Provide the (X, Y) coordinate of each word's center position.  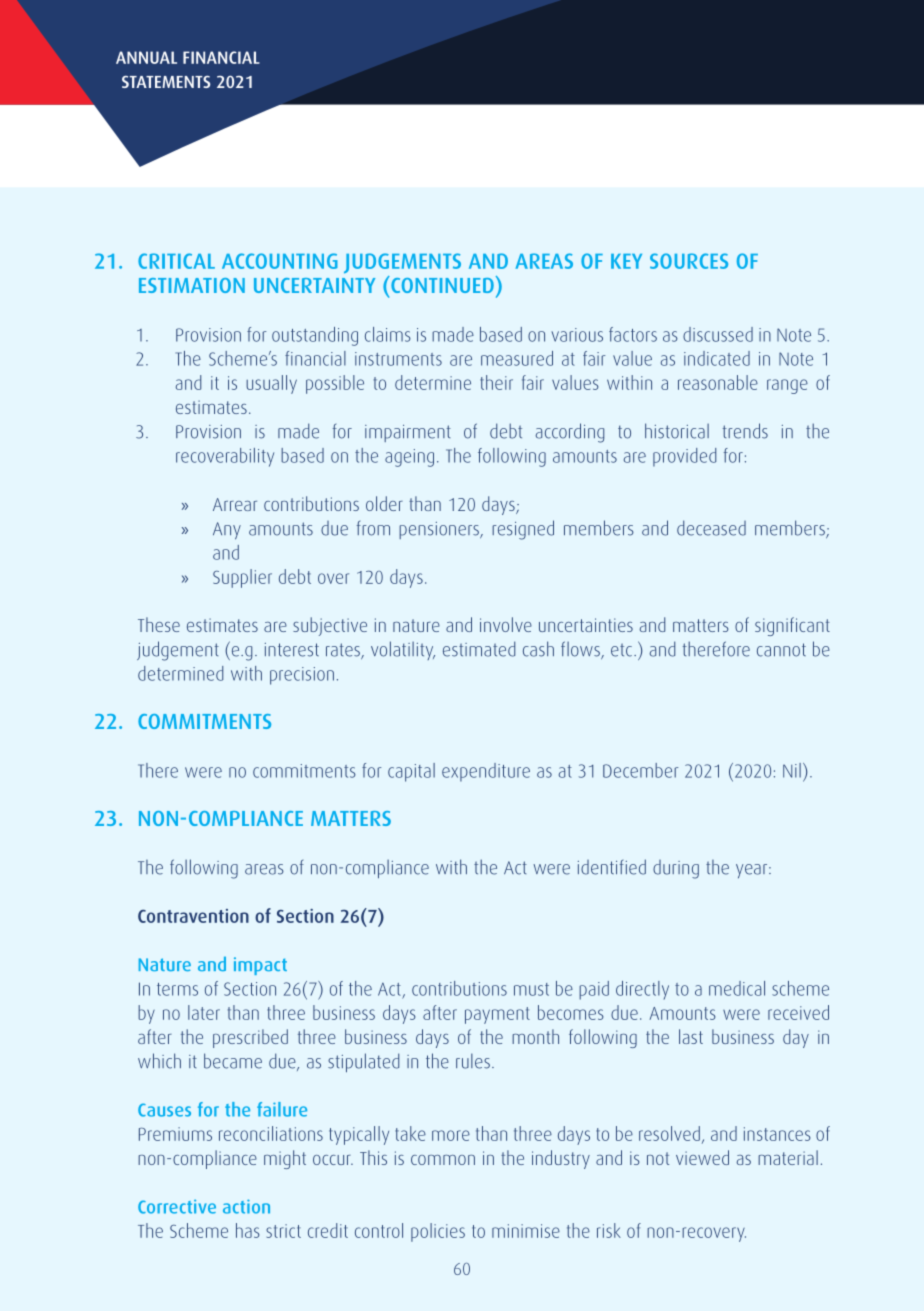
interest (292, 650)
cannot (781, 650)
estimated (479, 649)
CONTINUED (441, 284)
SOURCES (689, 261)
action (246, 1206)
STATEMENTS (166, 82)
